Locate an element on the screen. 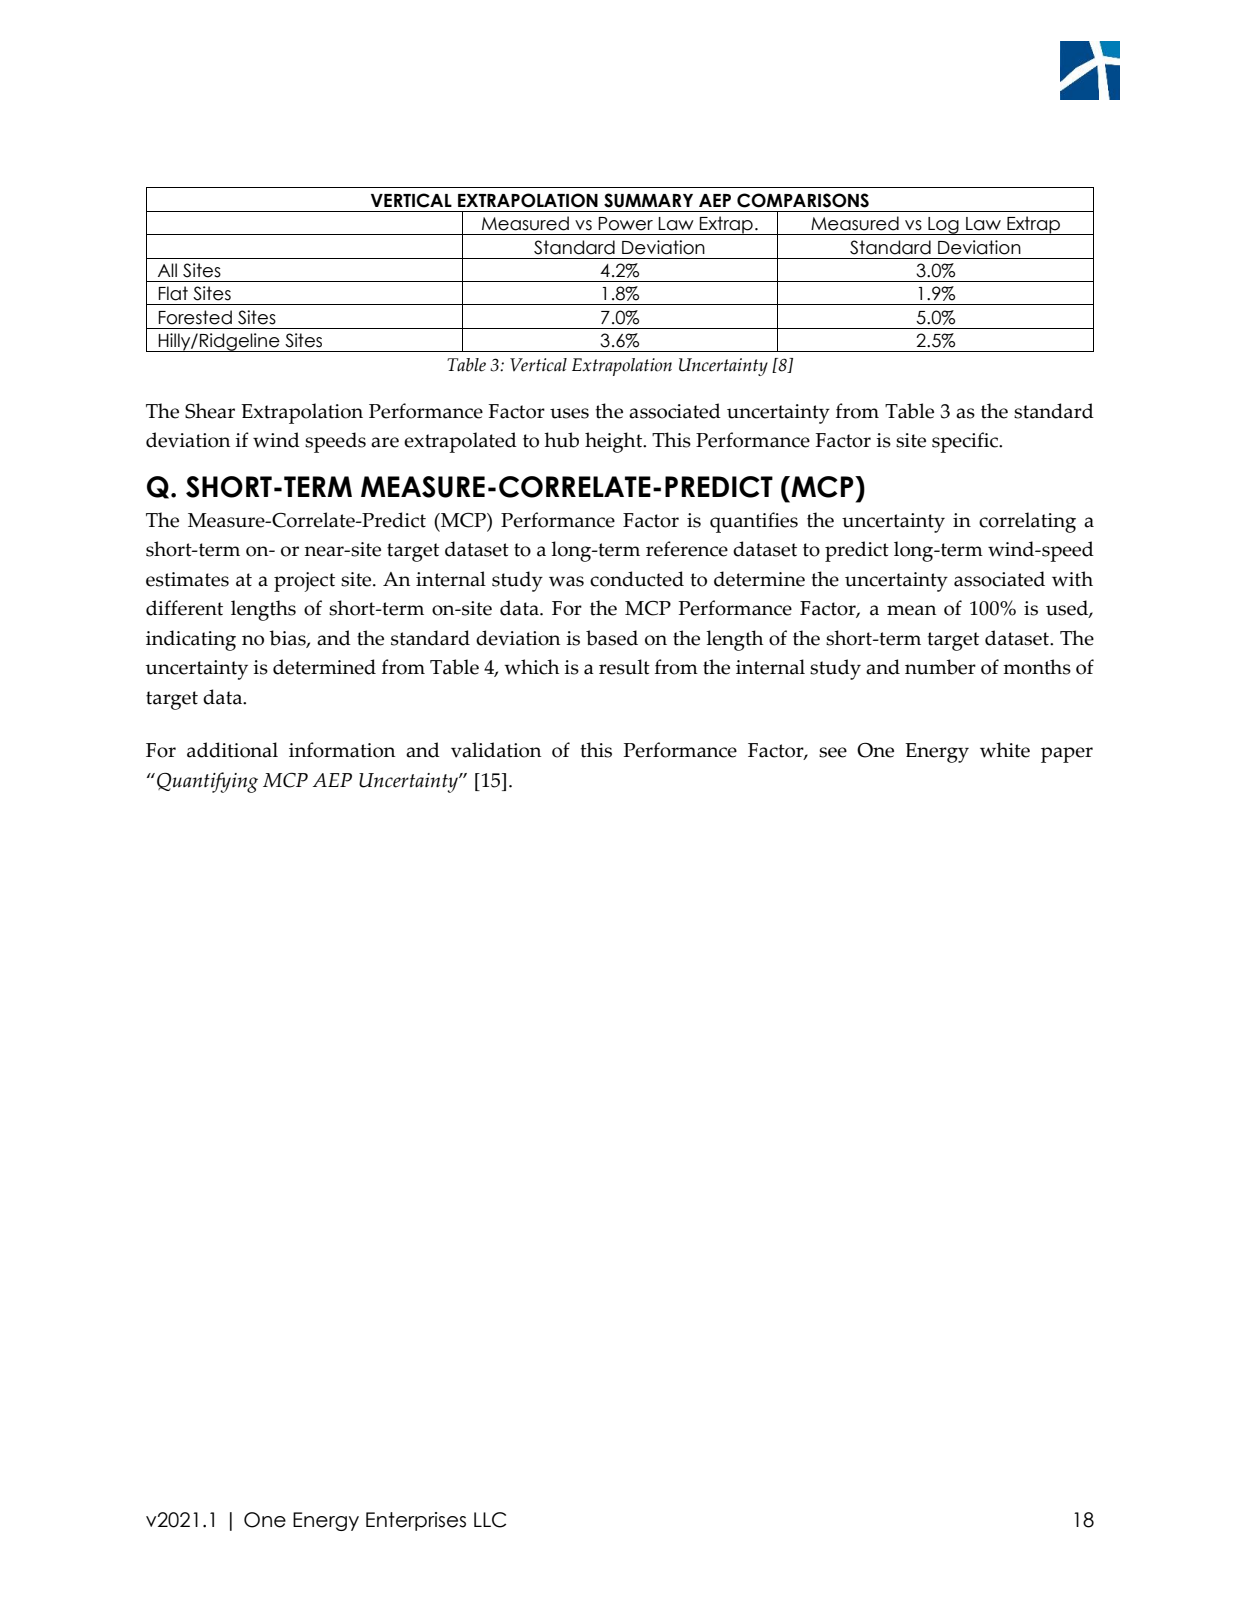 This screenshot has height=1604, width=1240. validation is located at coordinates (496, 750).
